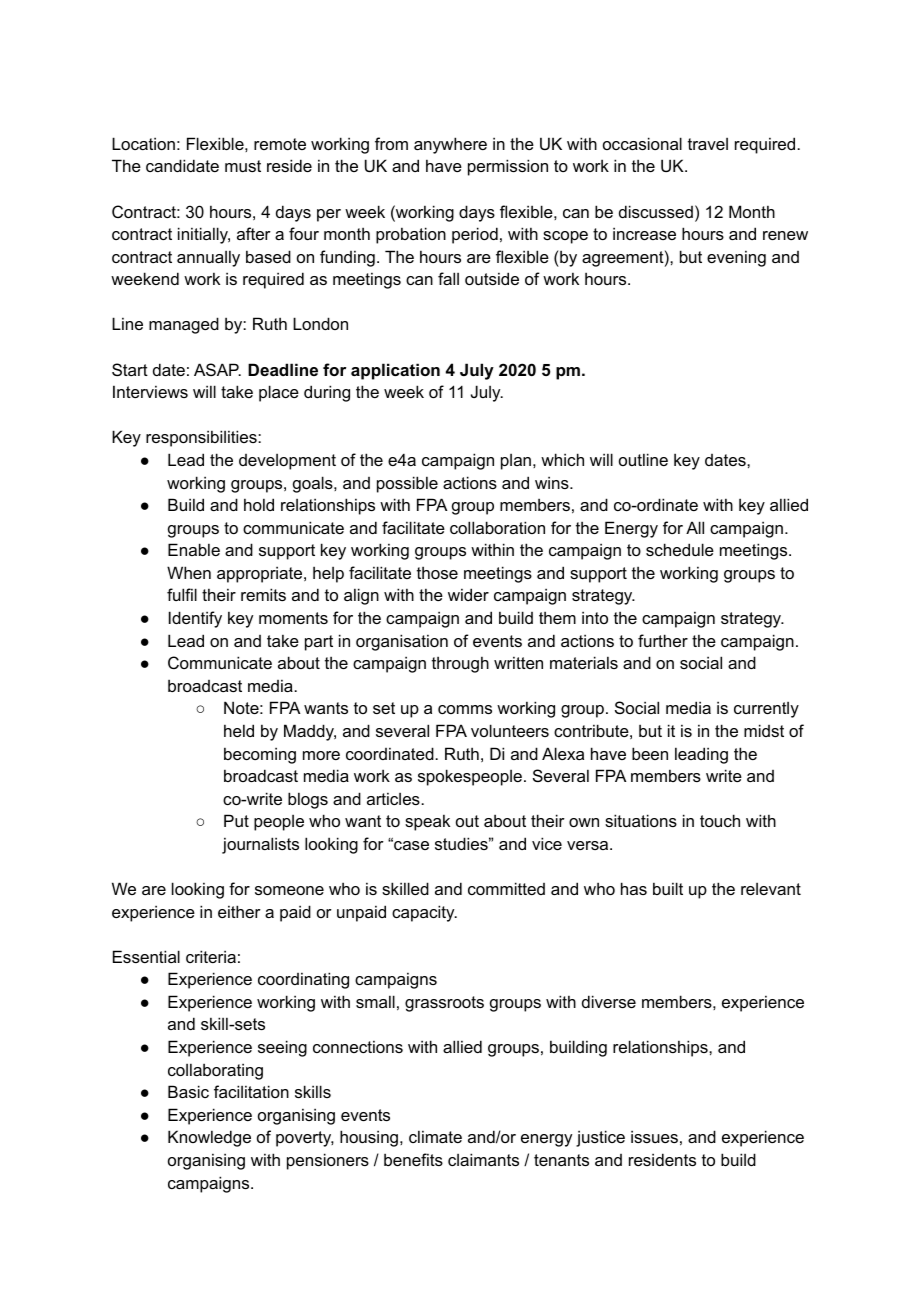 Image resolution: width=924 pixels, height=1307 pixels. Describe the element at coordinates (202, 438) in the screenshot. I see `responsibilities` at that location.
